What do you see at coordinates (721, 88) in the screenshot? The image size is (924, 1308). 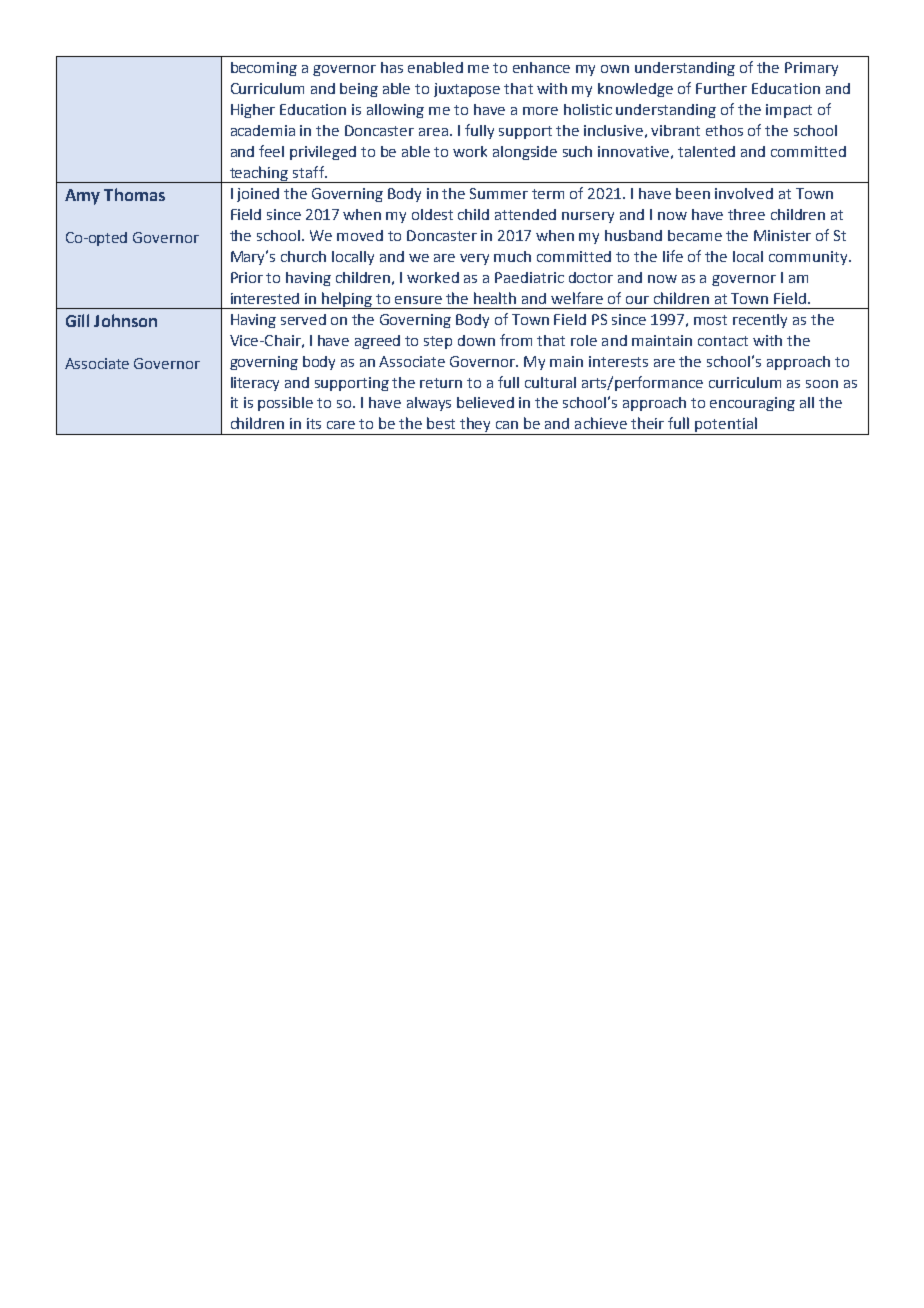 I see `Further` at bounding box center [721, 88].
